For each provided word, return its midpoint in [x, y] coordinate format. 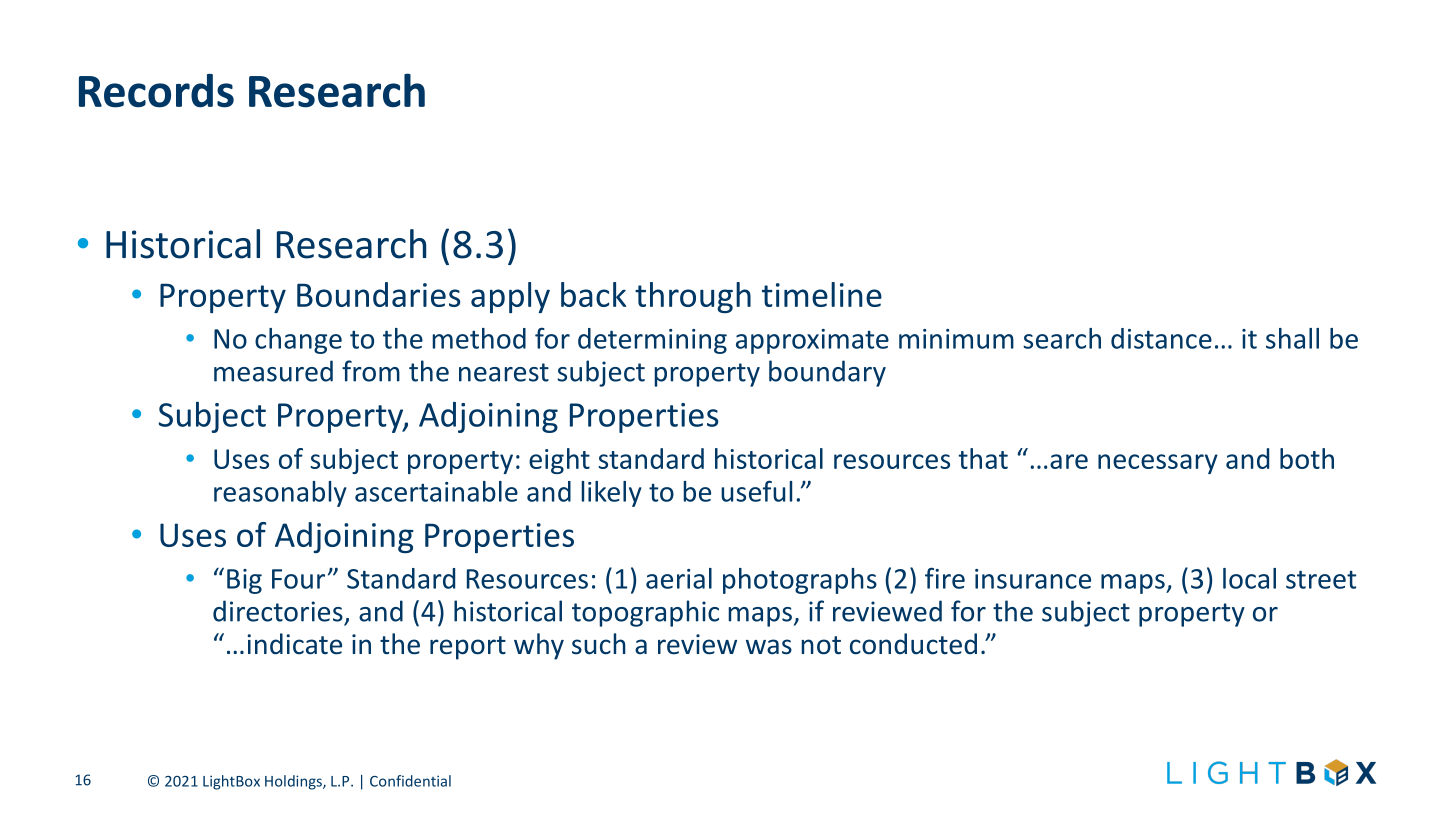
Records [156, 91]
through [693, 297]
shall [1292, 338]
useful [756, 491]
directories [278, 611]
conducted [913, 644]
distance [1161, 338]
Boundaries [378, 294]
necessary [1158, 464]
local [1249, 578]
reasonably [280, 494]
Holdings [294, 782]
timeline [822, 294]
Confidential [410, 781]
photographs [800, 581]
